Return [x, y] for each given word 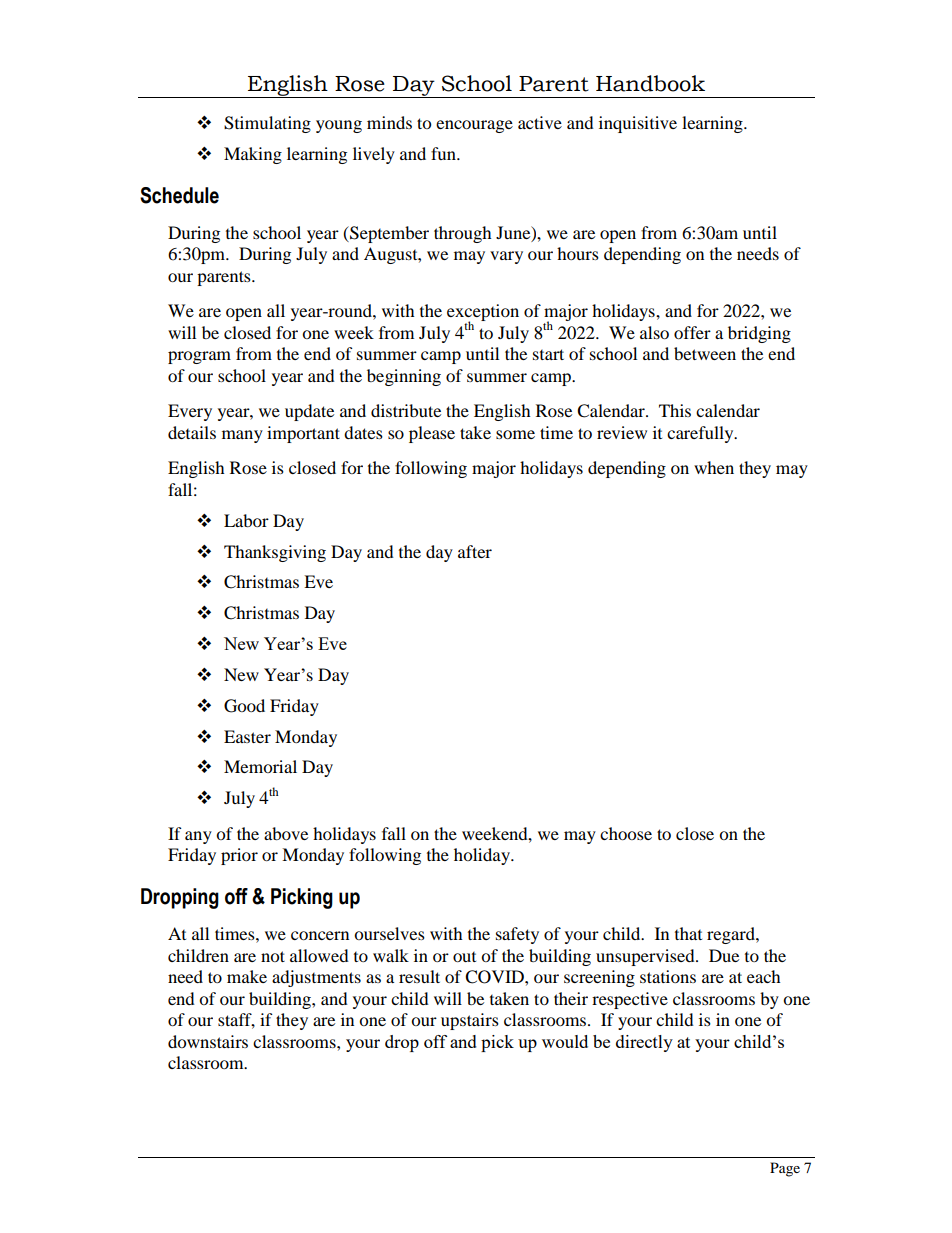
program [199, 357]
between [705, 353]
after [475, 551]
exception [483, 314]
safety [517, 935]
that [688, 933]
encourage [474, 126]
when [714, 467]
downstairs [208, 1041]
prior [239, 856]
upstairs [470, 1021]
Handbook [650, 83]
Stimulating [267, 124]
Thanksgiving [275, 553]
